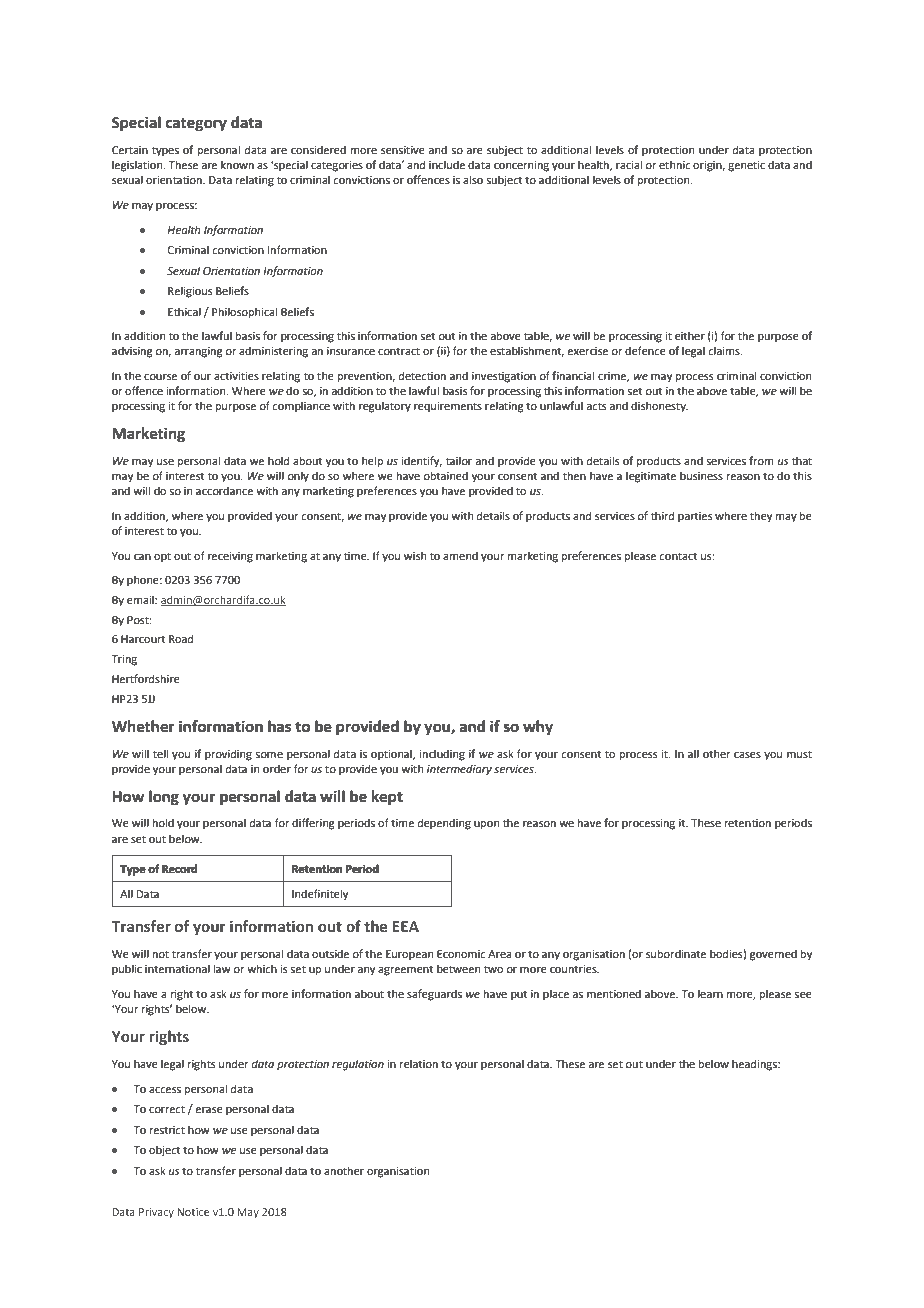 This document has height=1308, width=924. Describe the element at coordinates (237, 164) in the document. I see `known` at that location.
